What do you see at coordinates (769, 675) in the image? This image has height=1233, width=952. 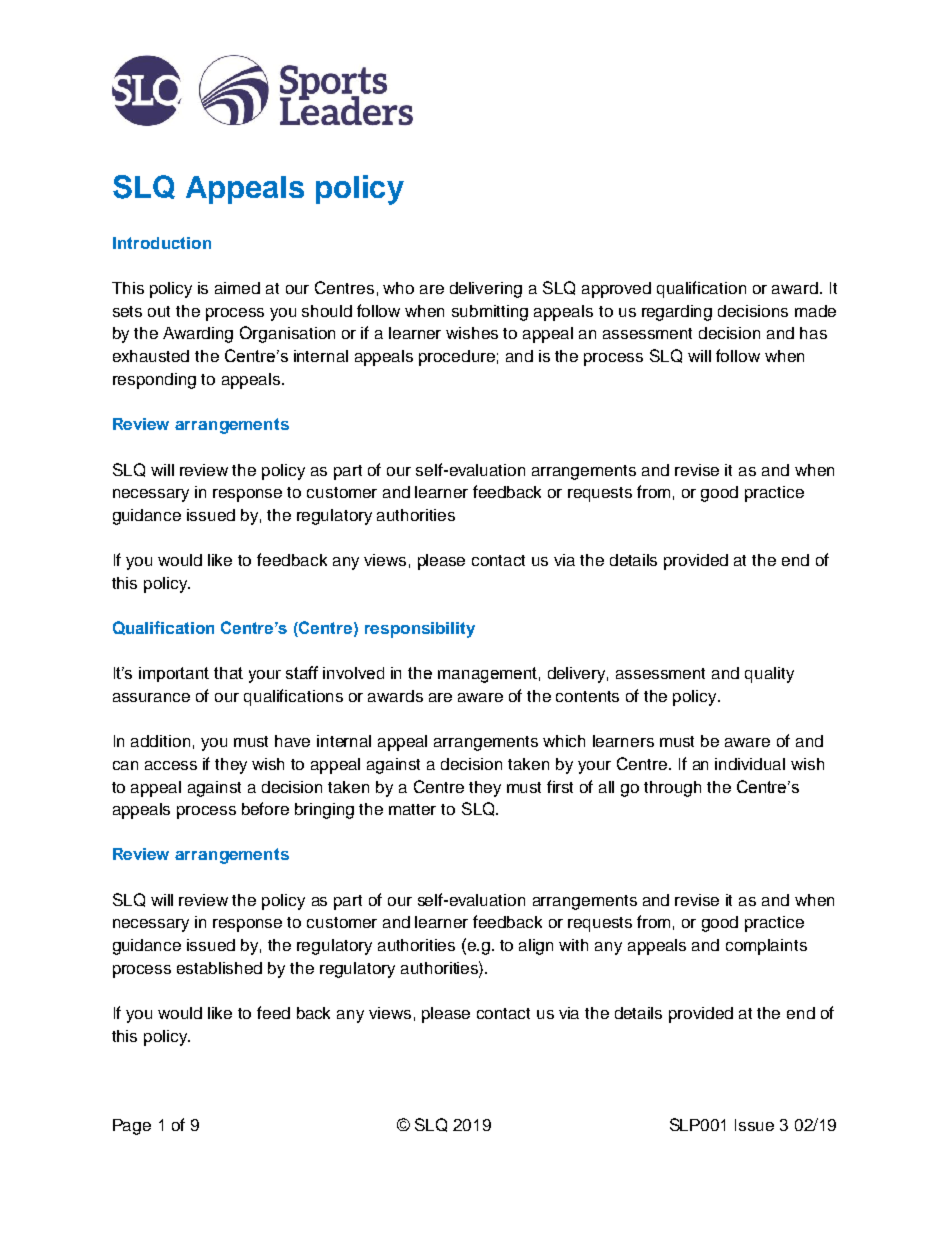 I see `quality` at bounding box center [769, 675].
